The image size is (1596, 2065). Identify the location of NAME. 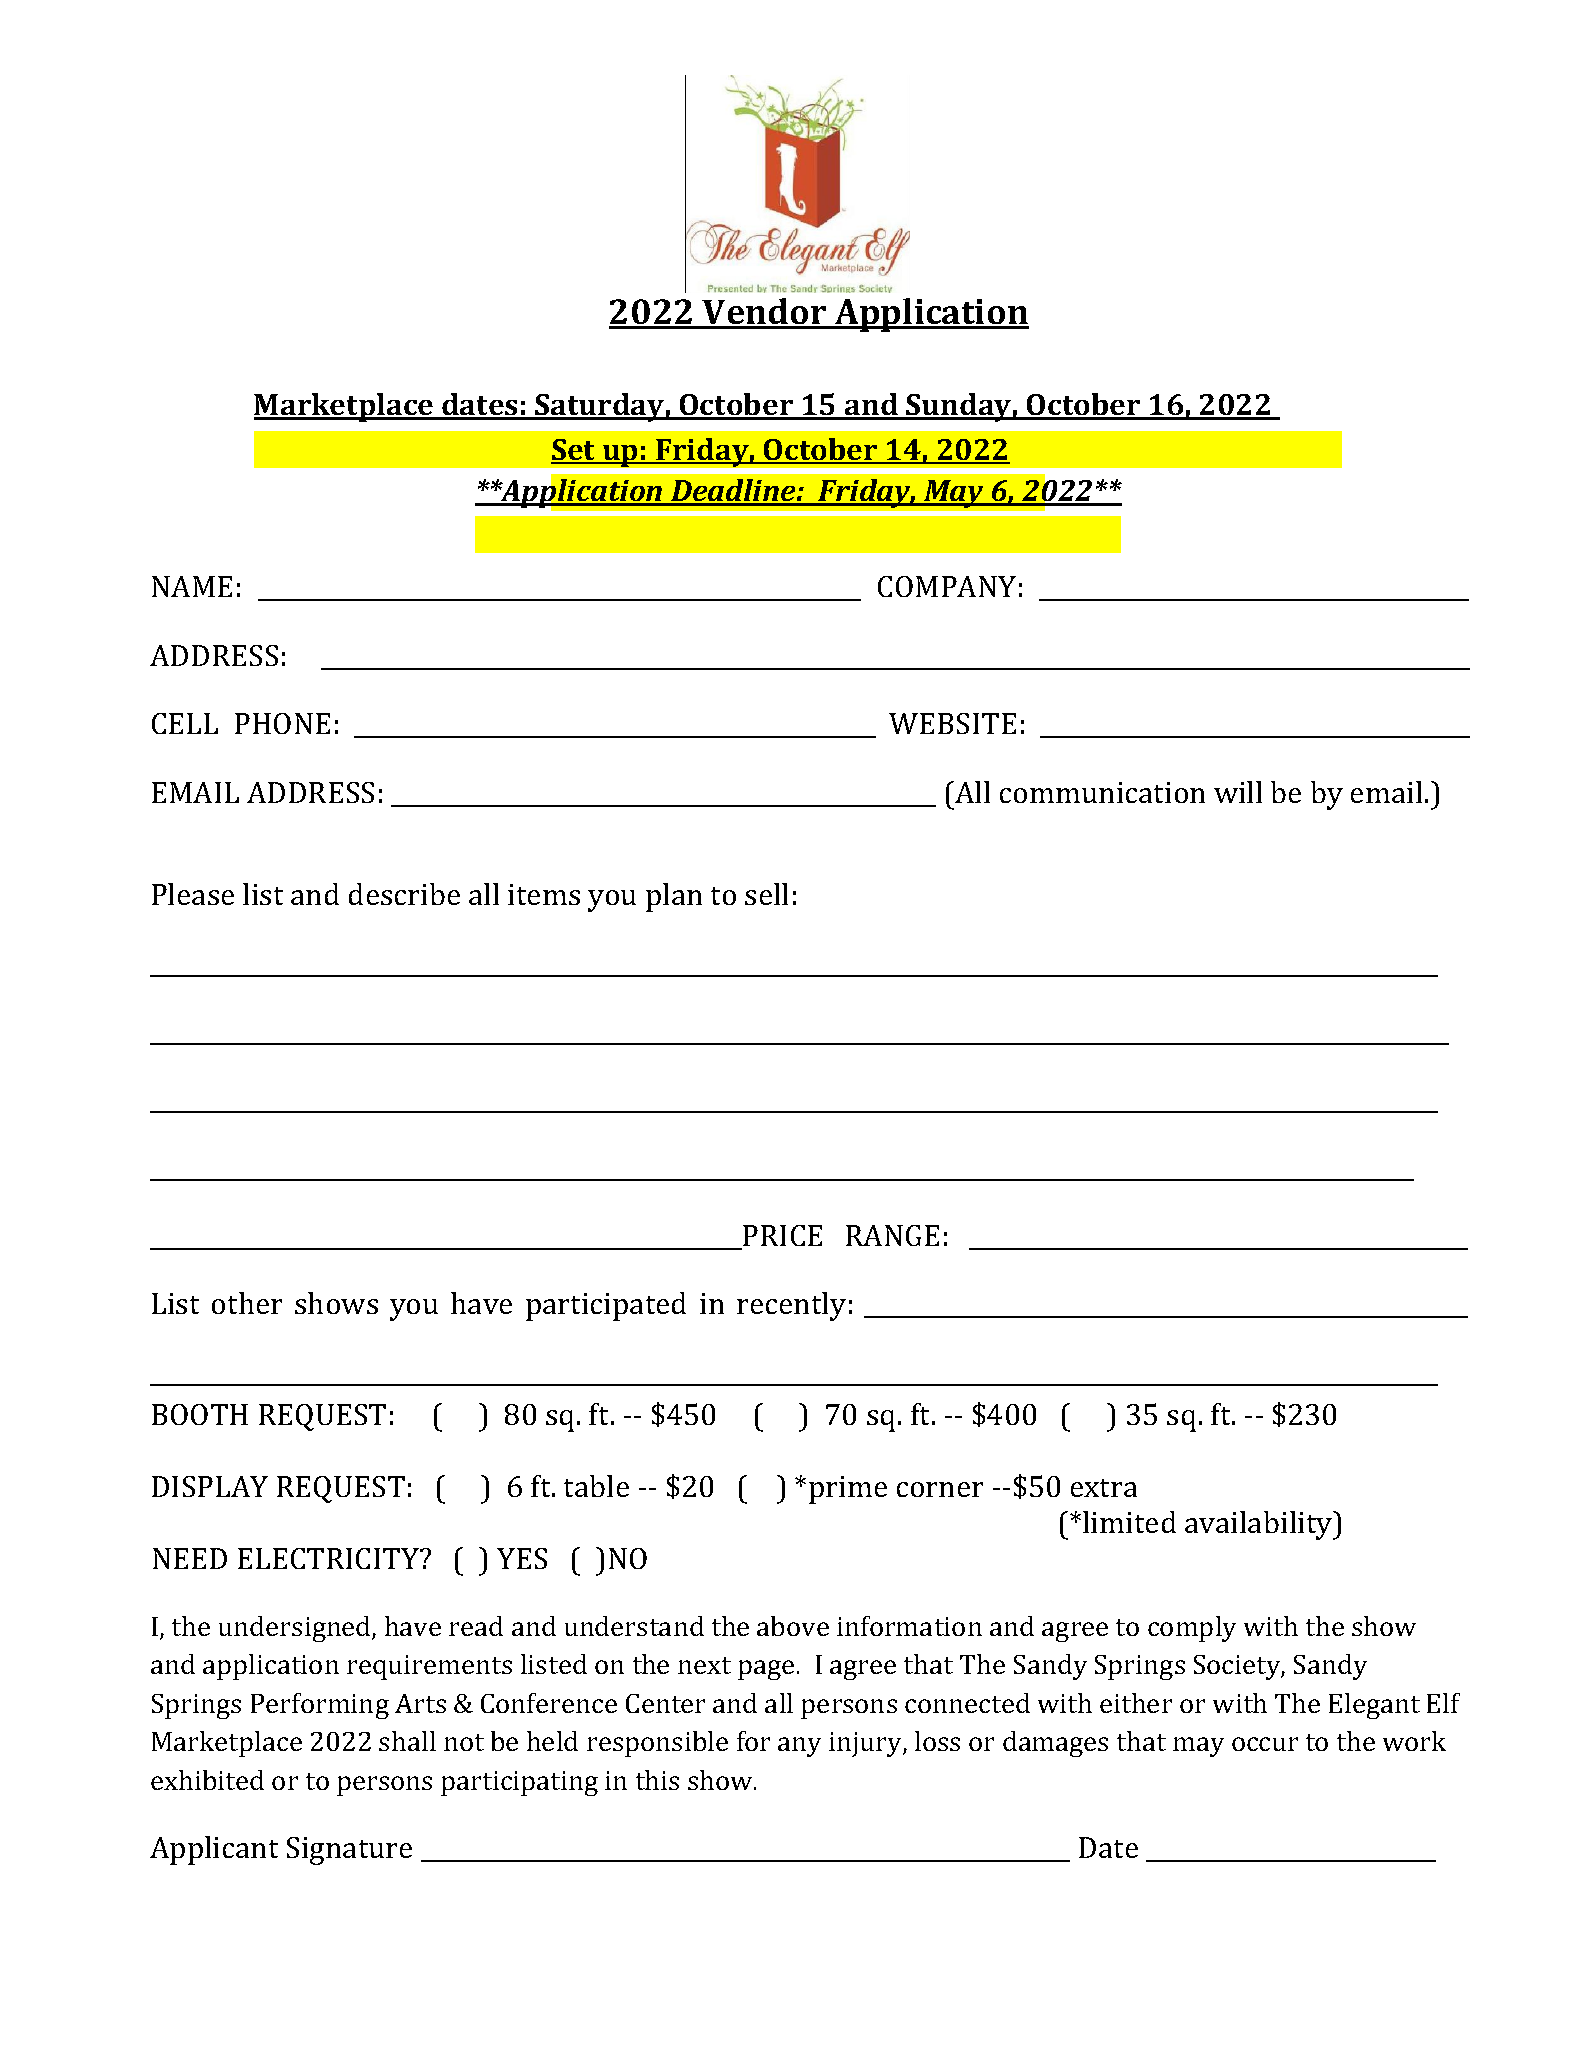
(192, 586).
